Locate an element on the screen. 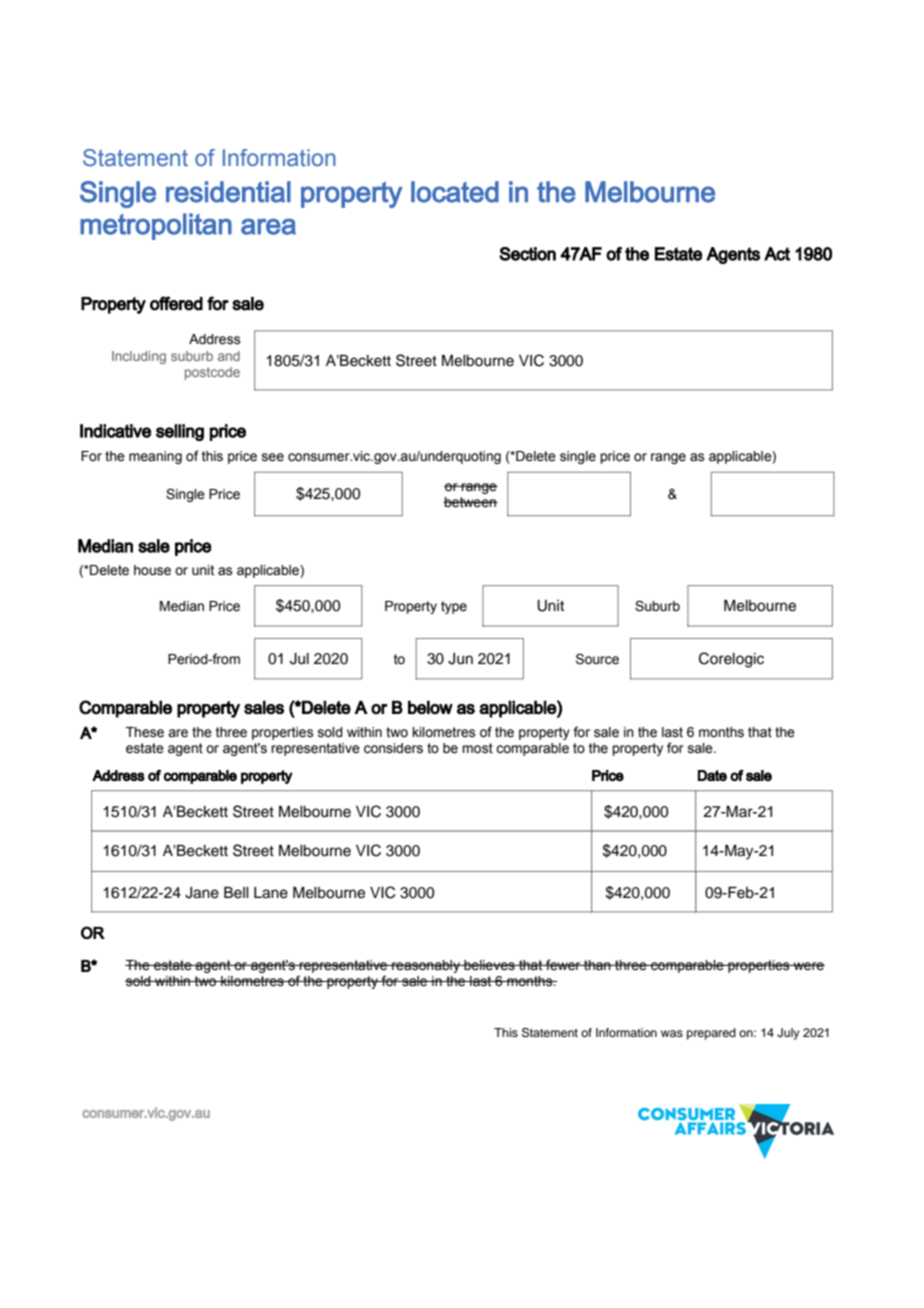 The height and width of the screenshot is (1308, 924). located is located at coordinates (455, 192).
